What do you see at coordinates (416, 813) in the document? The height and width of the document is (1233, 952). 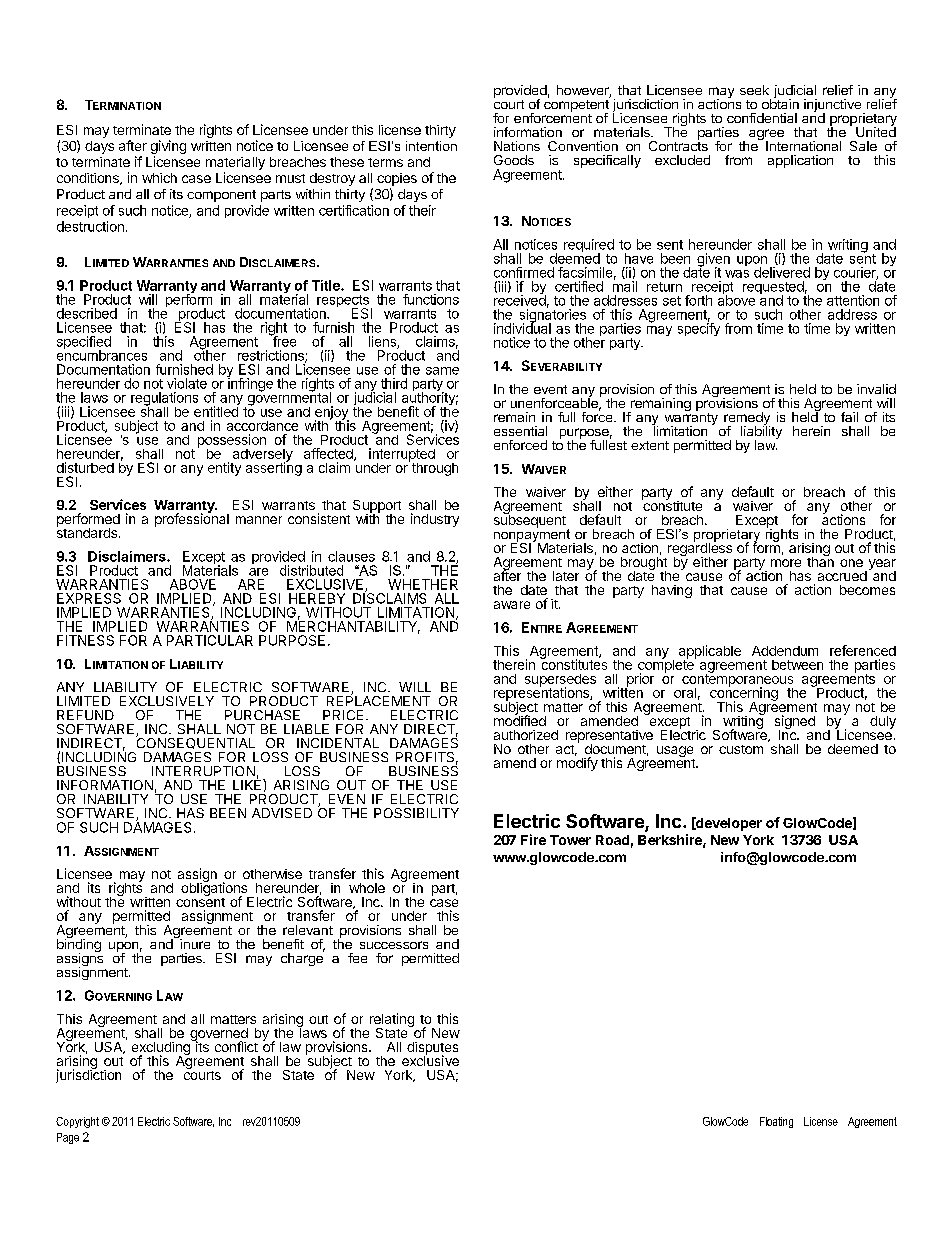 I see `POSSIBILITY` at bounding box center [416, 813].
